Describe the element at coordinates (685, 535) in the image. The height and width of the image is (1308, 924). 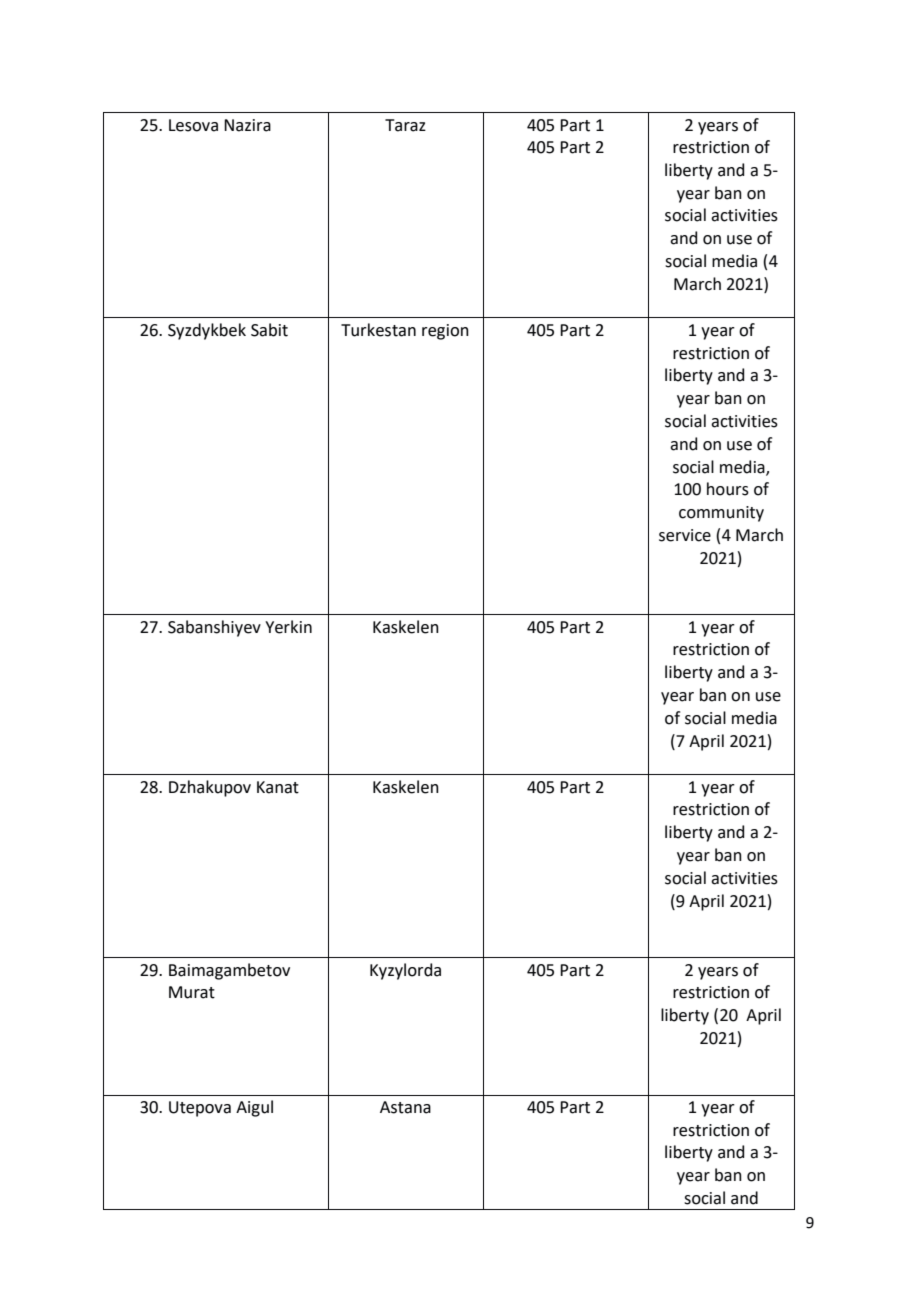
I see `service` at that location.
